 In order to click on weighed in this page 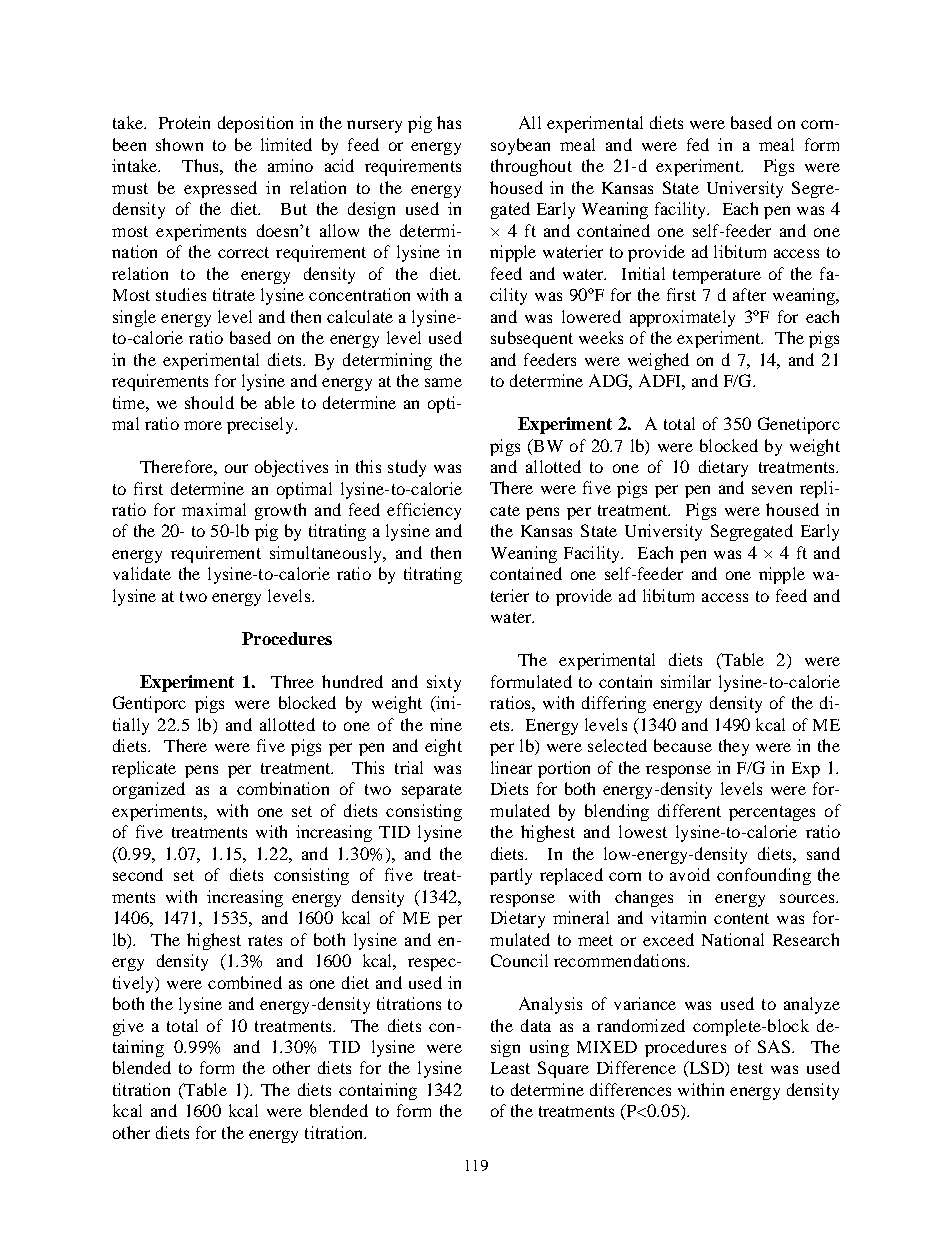, I will do `click(658, 361)`.
